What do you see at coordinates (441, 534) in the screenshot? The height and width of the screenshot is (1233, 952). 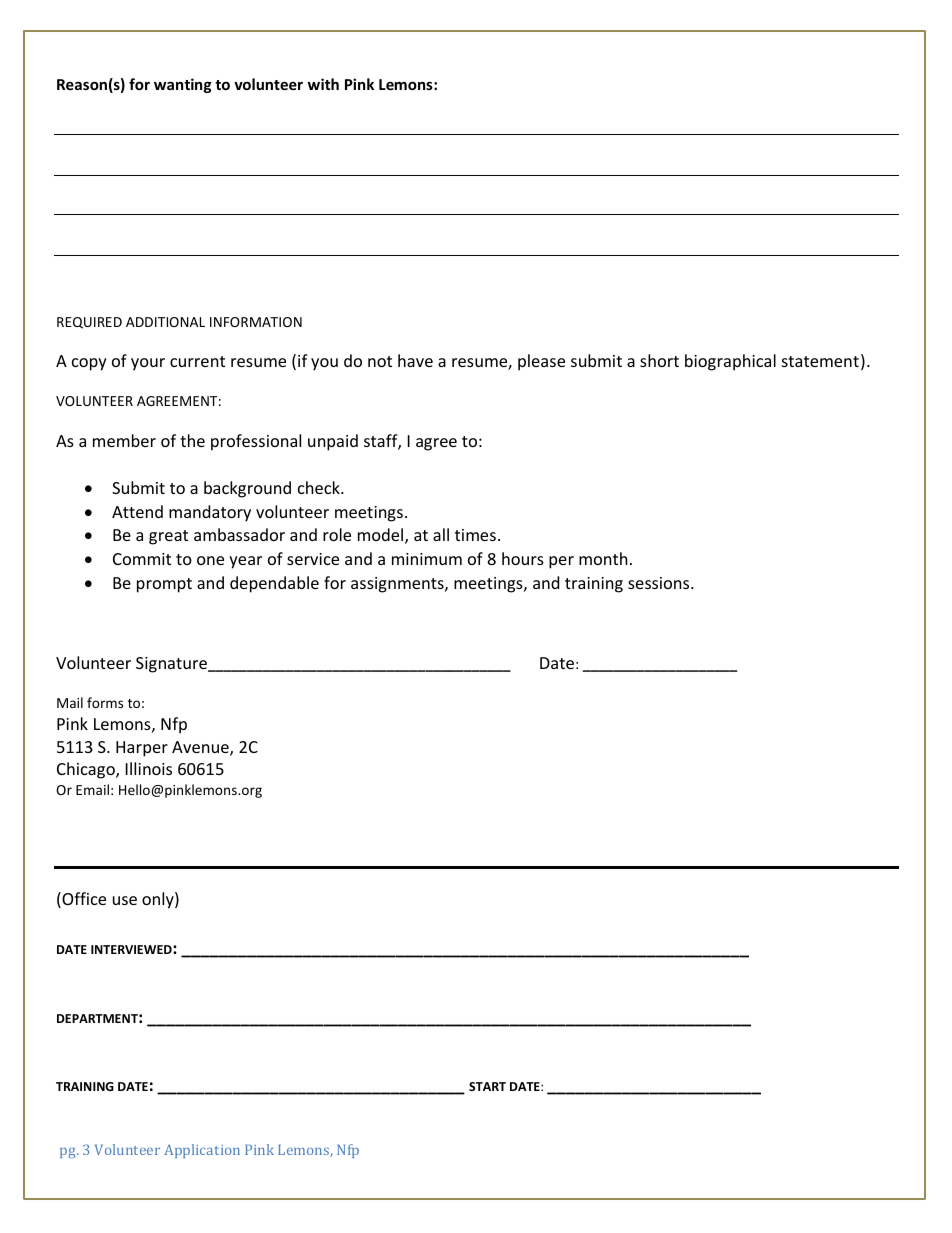 I see `all` at bounding box center [441, 534].
